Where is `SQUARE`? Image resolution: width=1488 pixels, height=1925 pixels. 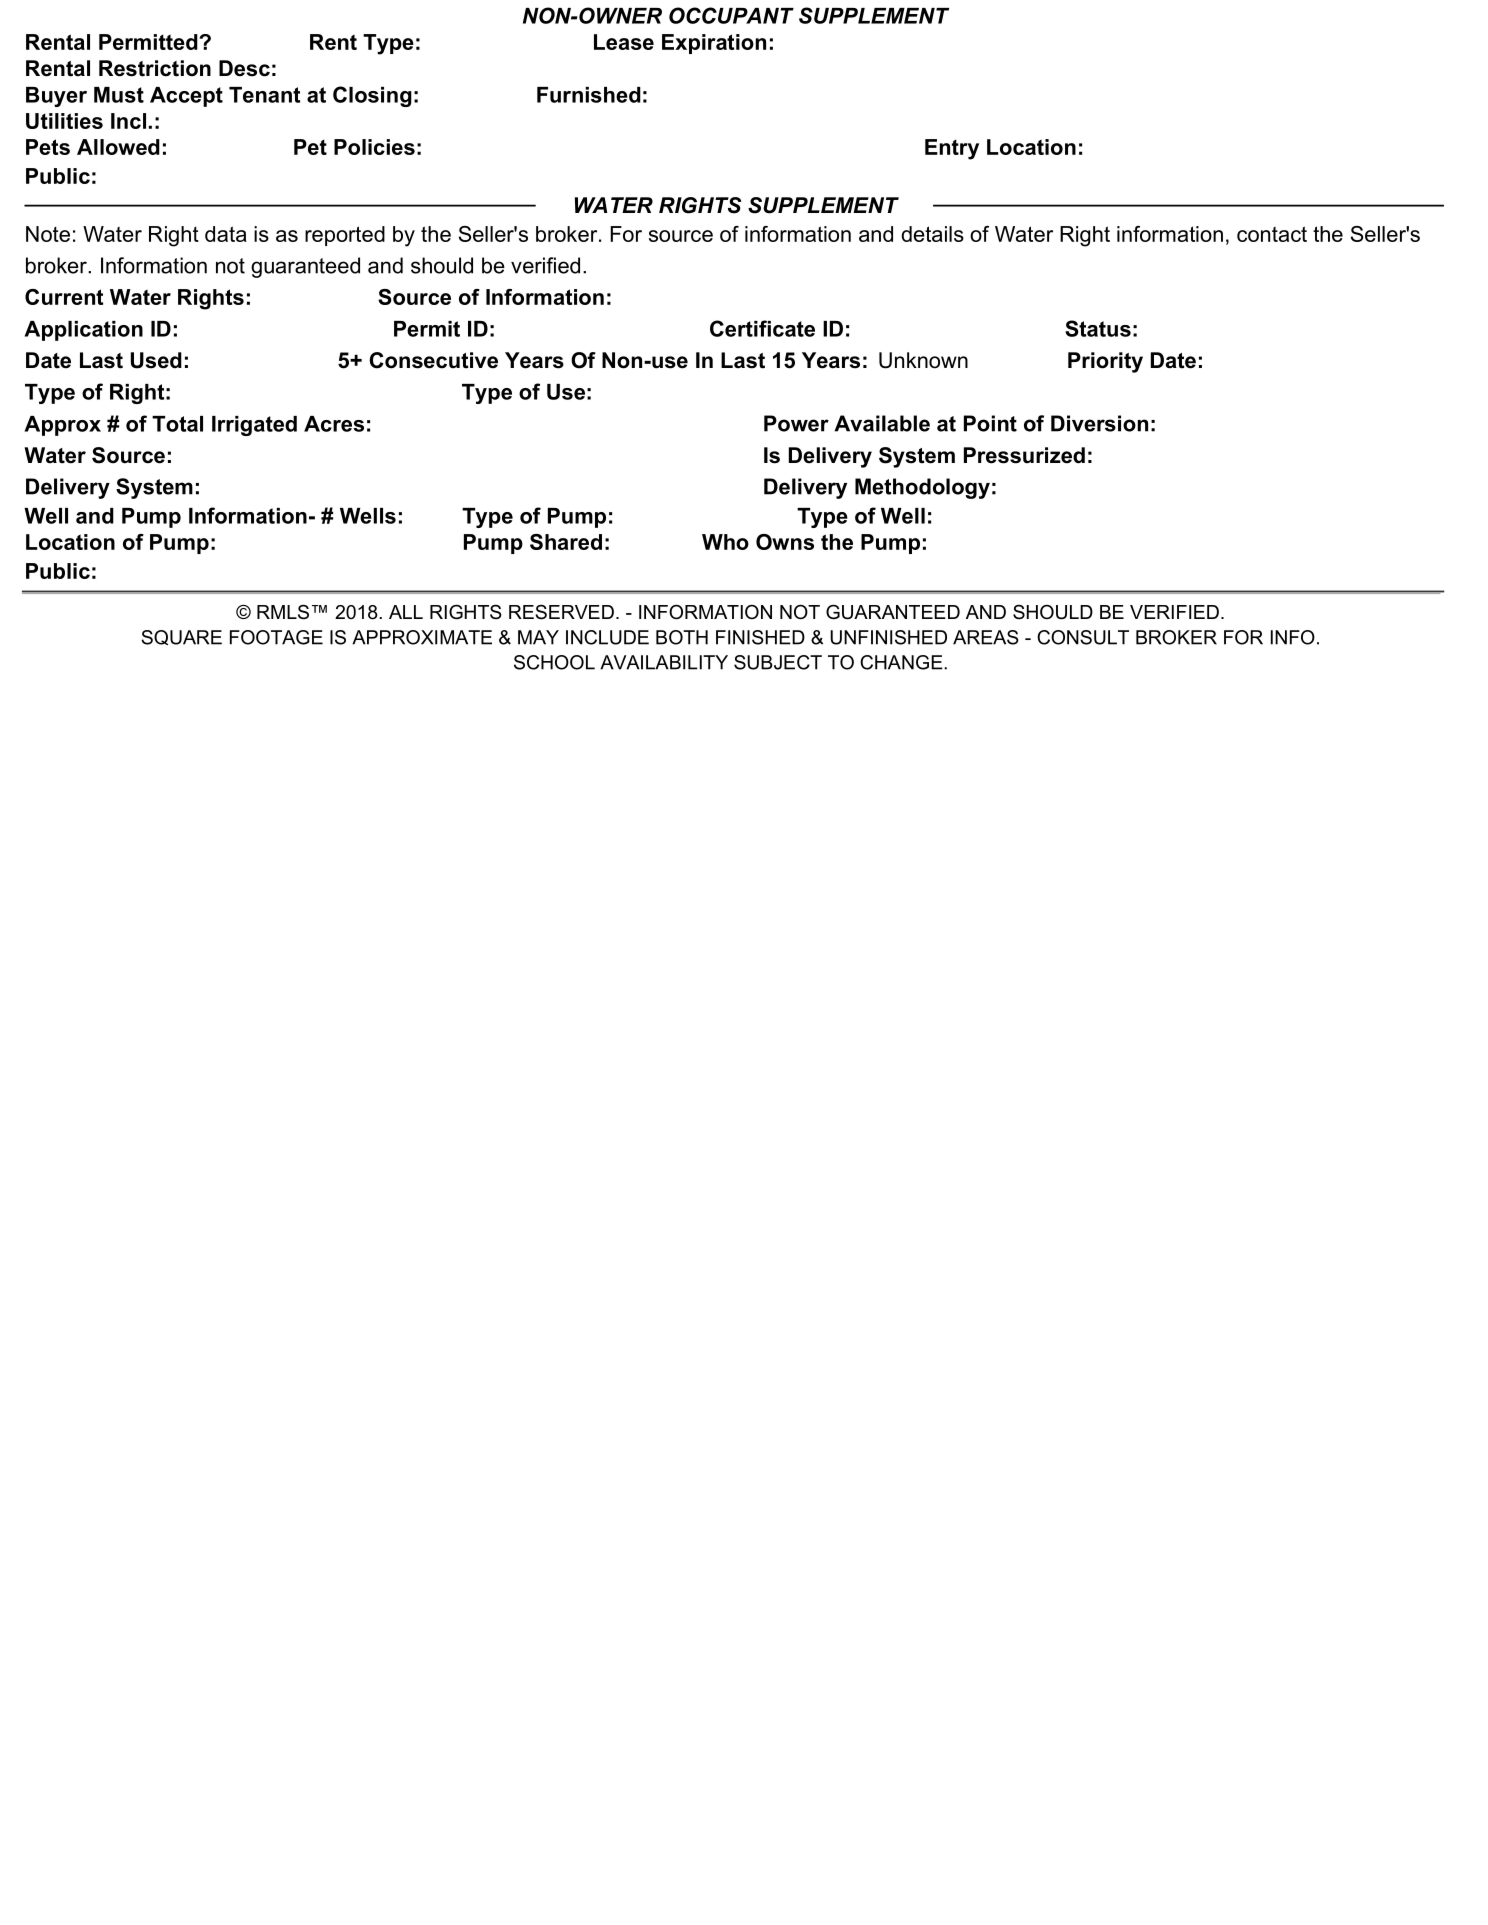
SQUARE is located at coordinates (181, 637).
